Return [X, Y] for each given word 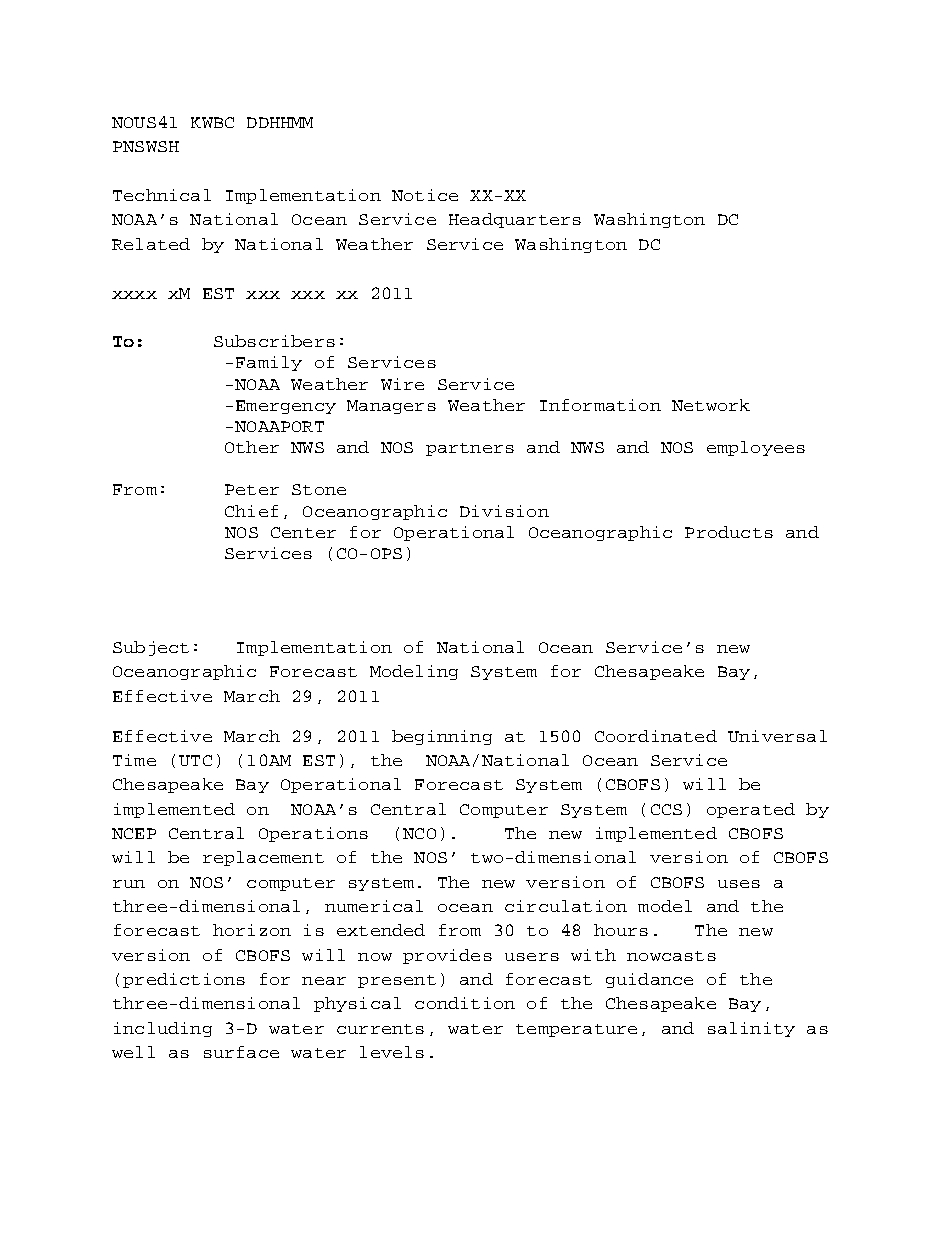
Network [711, 405]
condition [465, 1003]
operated [751, 810]
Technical [162, 195]
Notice [425, 195]
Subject [151, 648]
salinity [751, 1029]
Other [252, 447]
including [163, 1029]
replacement [263, 858]
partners [470, 449]
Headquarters [515, 220]
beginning [442, 737]
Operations [313, 834]
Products [729, 532]
